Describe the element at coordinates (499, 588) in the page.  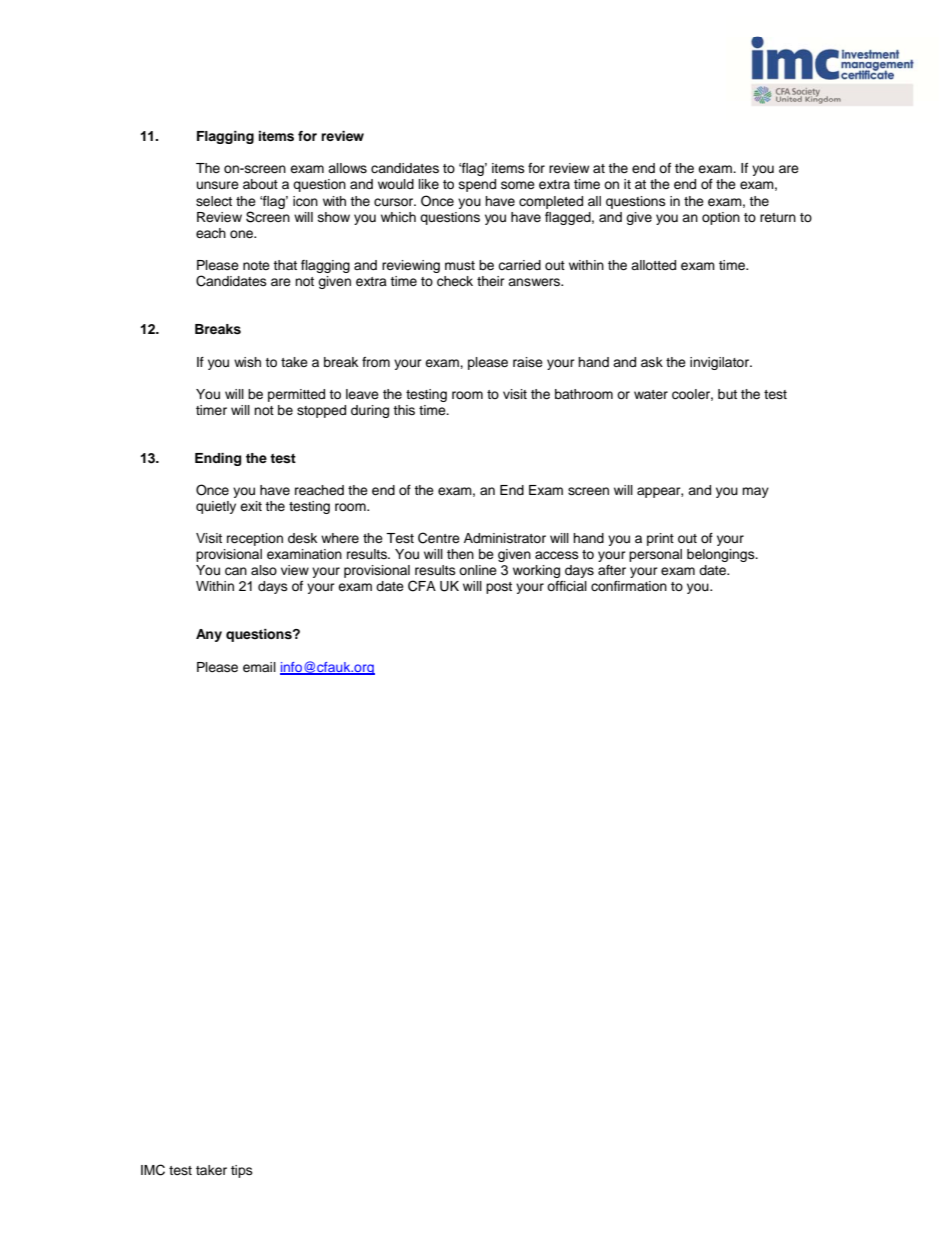
I see `post` at that location.
